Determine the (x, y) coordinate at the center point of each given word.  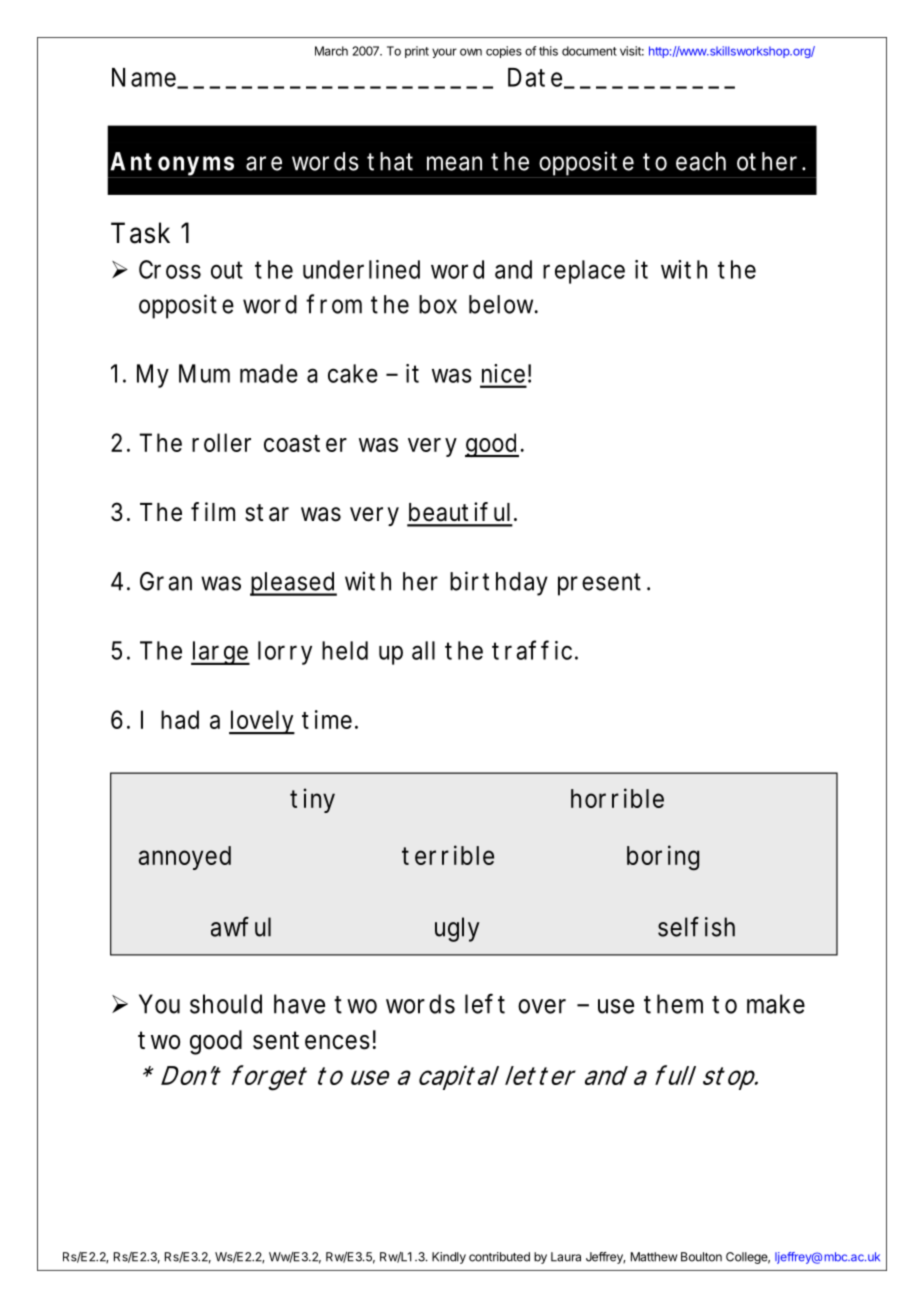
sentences (311, 1040)
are (264, 163)
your (444, 53)
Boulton (701, 1257)
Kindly (449, 1258)
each (701, 161)
